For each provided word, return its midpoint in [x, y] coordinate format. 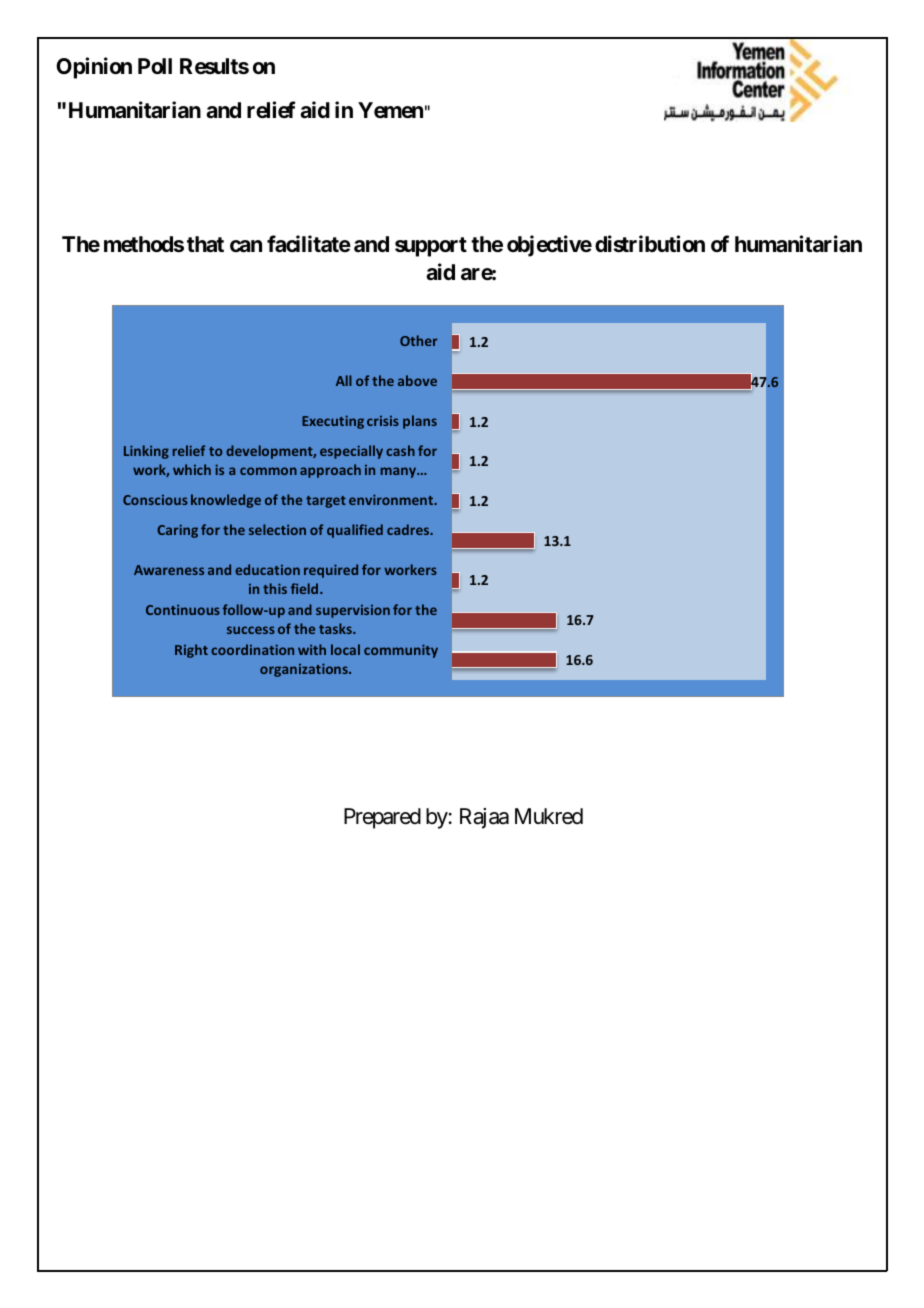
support [431, 247]
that [205, 244]
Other [419, 340]
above [417, 380]
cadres [409, 529]
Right [191, 651]
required [331, 571]
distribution [650, 244]
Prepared [382, 818]
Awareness [169, 570]
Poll [155, 66]
